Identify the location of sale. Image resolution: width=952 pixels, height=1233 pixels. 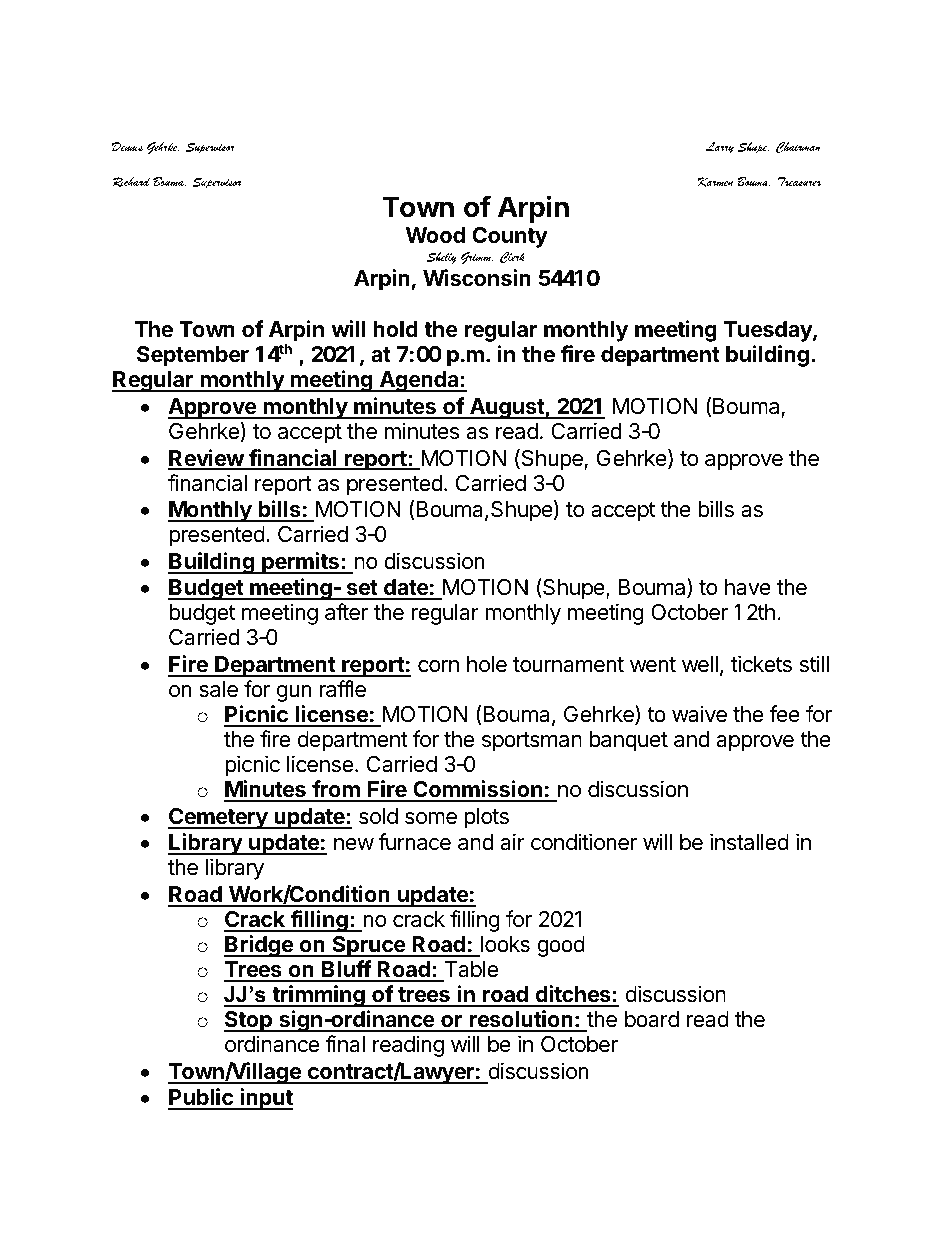
(218, 689).
